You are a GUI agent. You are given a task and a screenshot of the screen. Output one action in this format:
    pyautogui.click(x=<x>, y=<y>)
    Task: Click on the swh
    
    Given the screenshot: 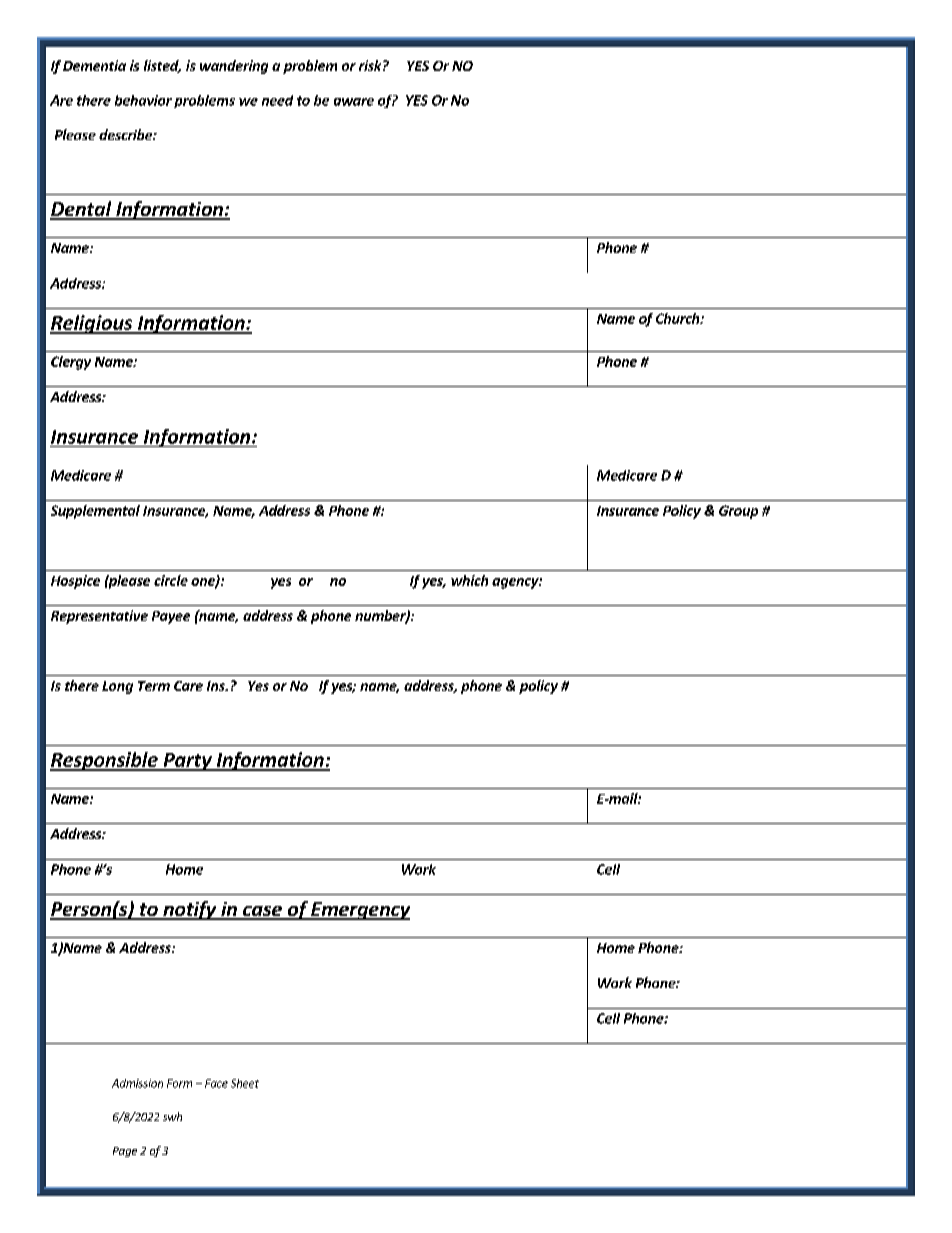 What is the action you would take?
    pyautogui.click(x=172, y=1116)
